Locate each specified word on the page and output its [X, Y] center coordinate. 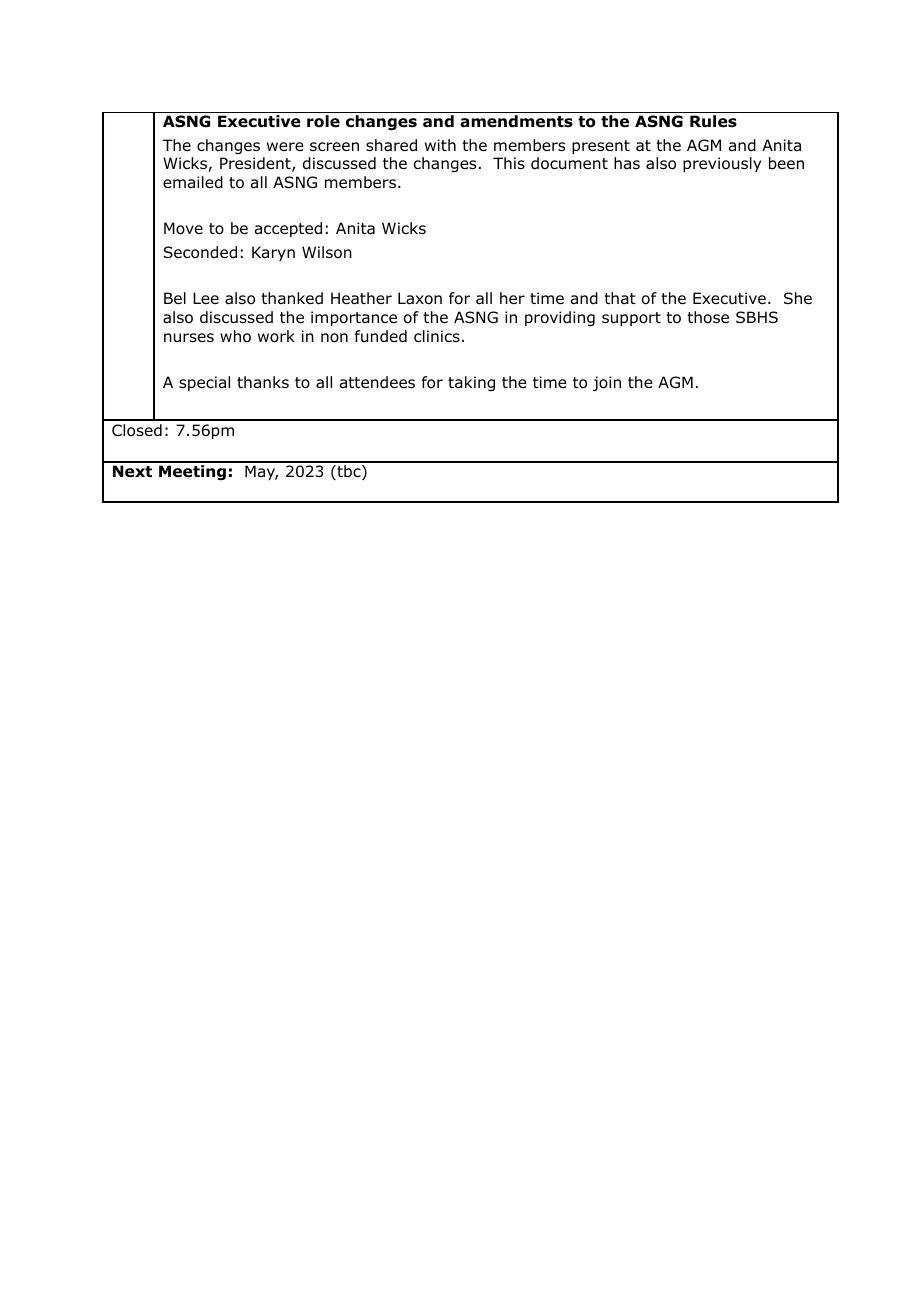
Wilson [327, 252]
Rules [713, 121]
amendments [516, 121]
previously [722, 164]
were [285, 146]
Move [183, 228]
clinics [437, 336]
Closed [137, 430]
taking [471, 383]
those [708, 317]
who [235, 336]
